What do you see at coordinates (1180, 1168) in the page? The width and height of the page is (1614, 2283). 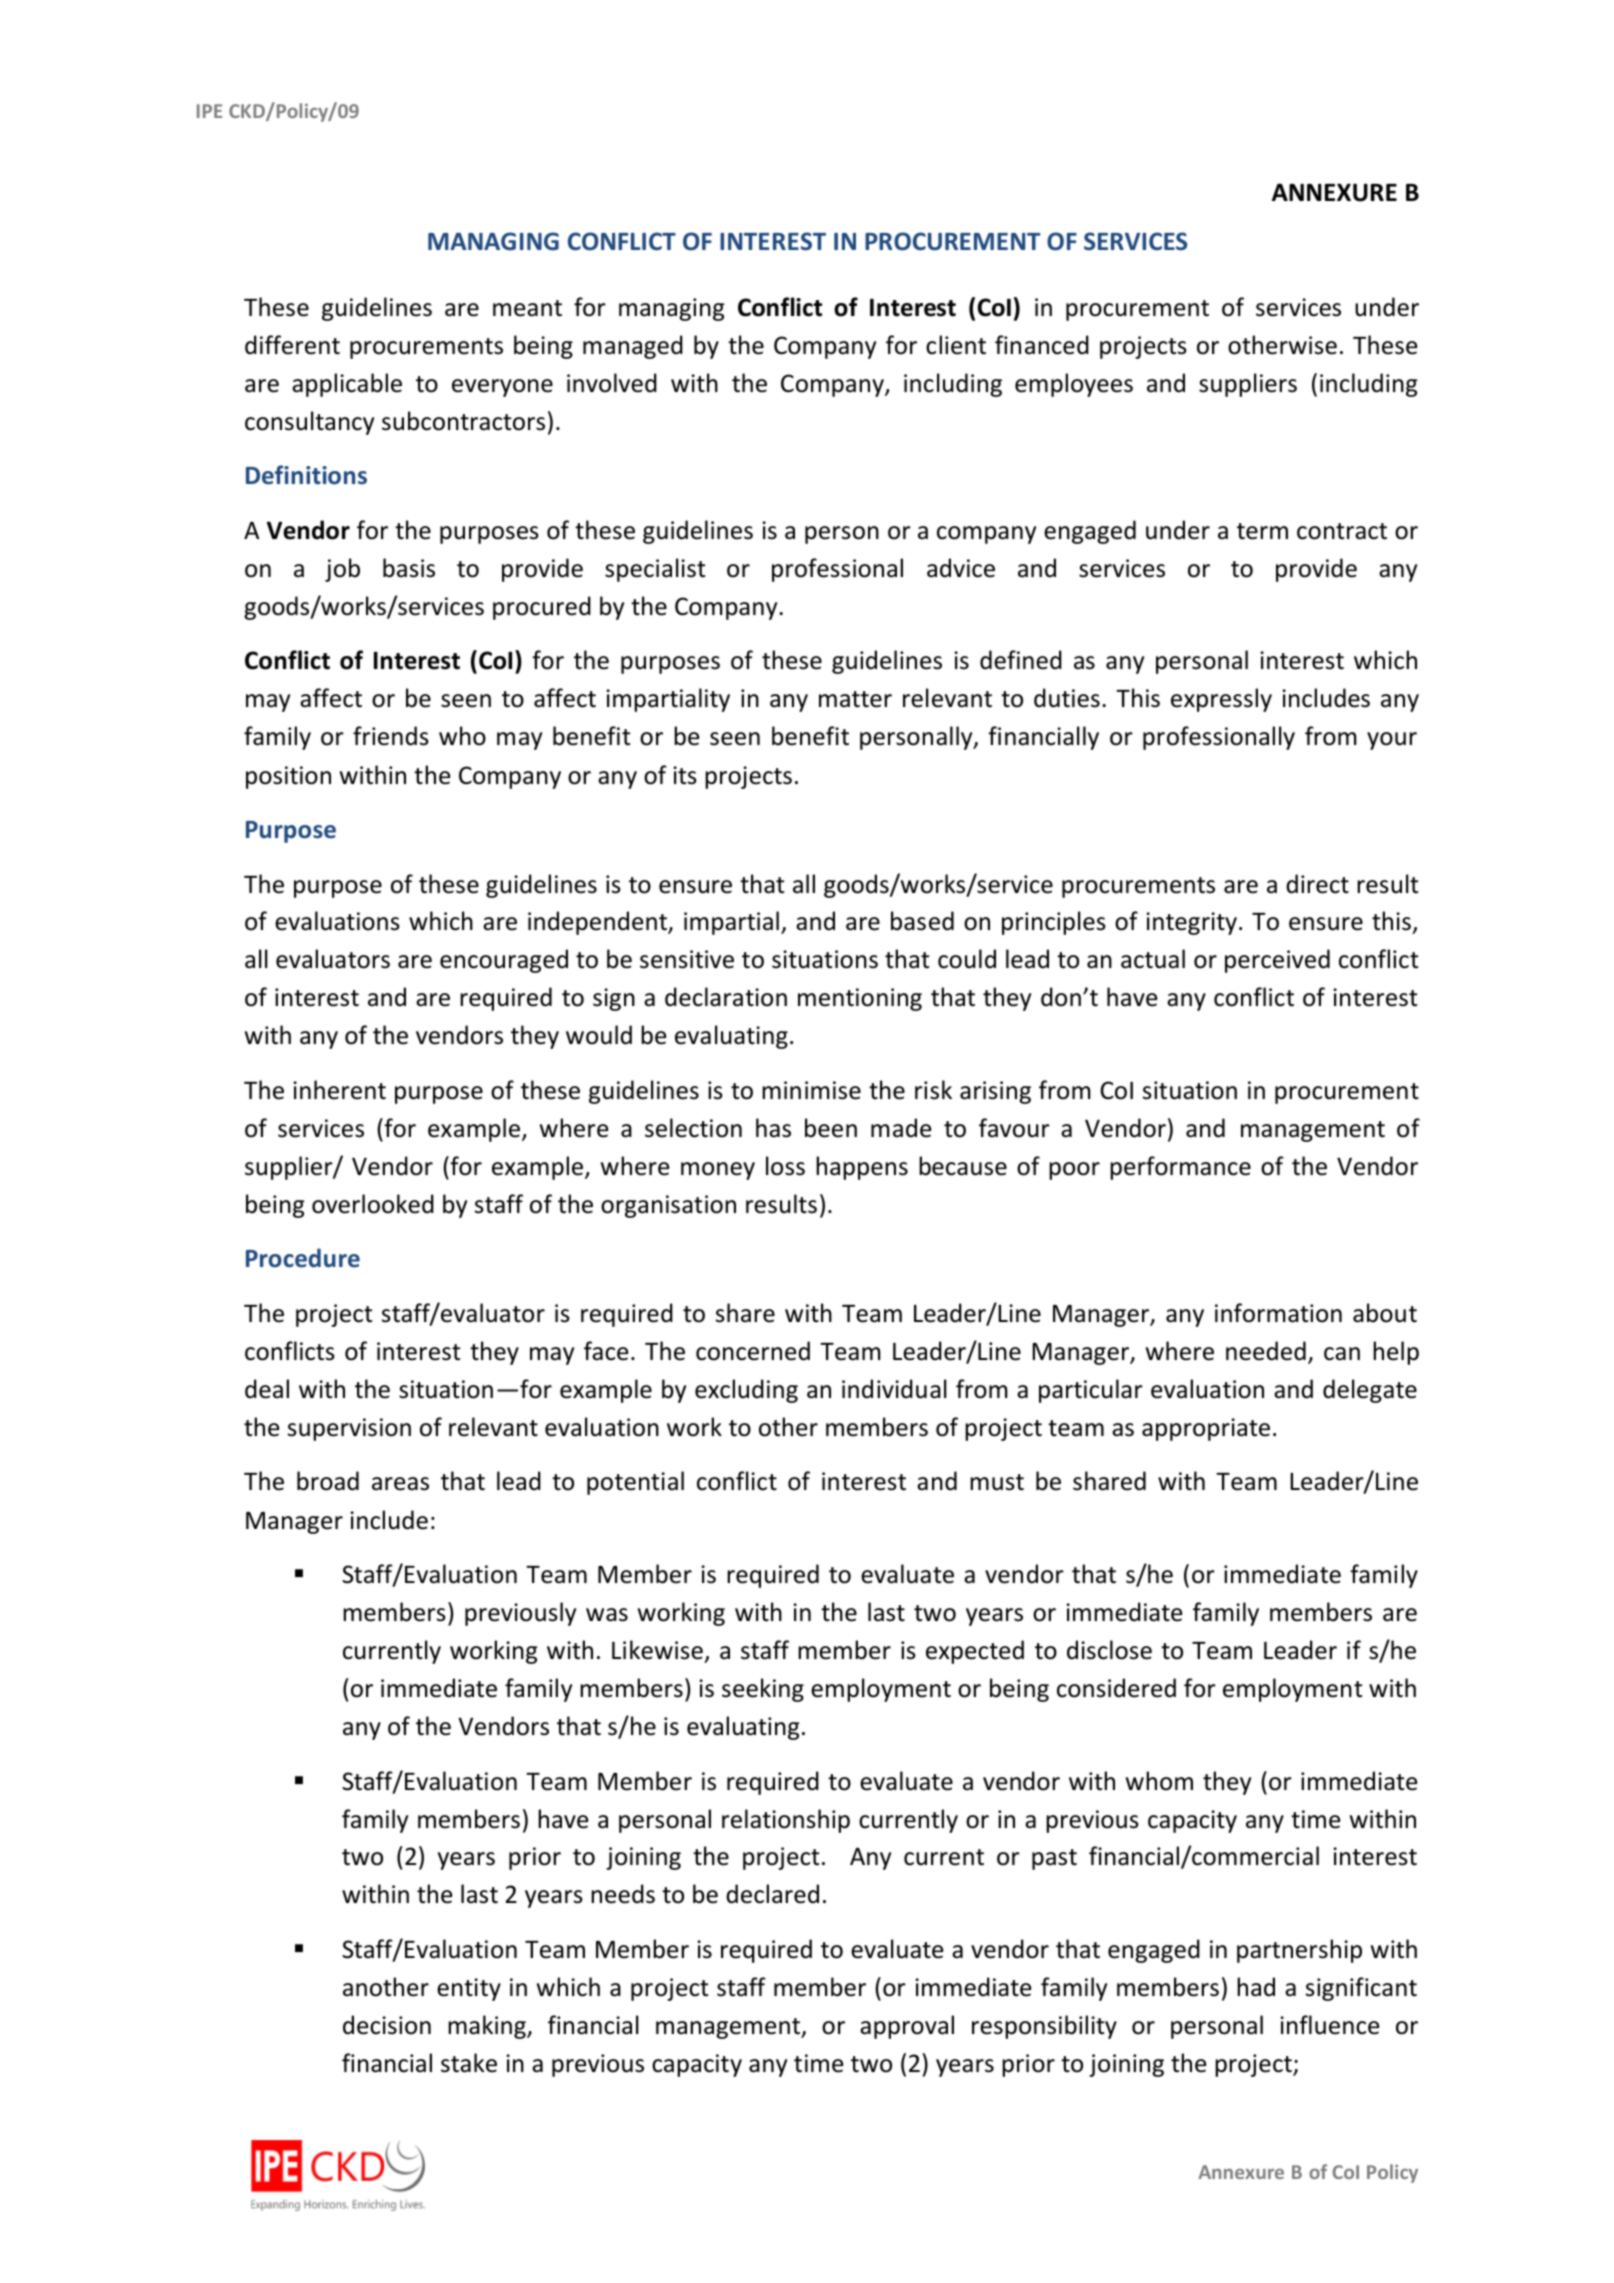 I see `performance` at bounding box center [1180, 1168].
